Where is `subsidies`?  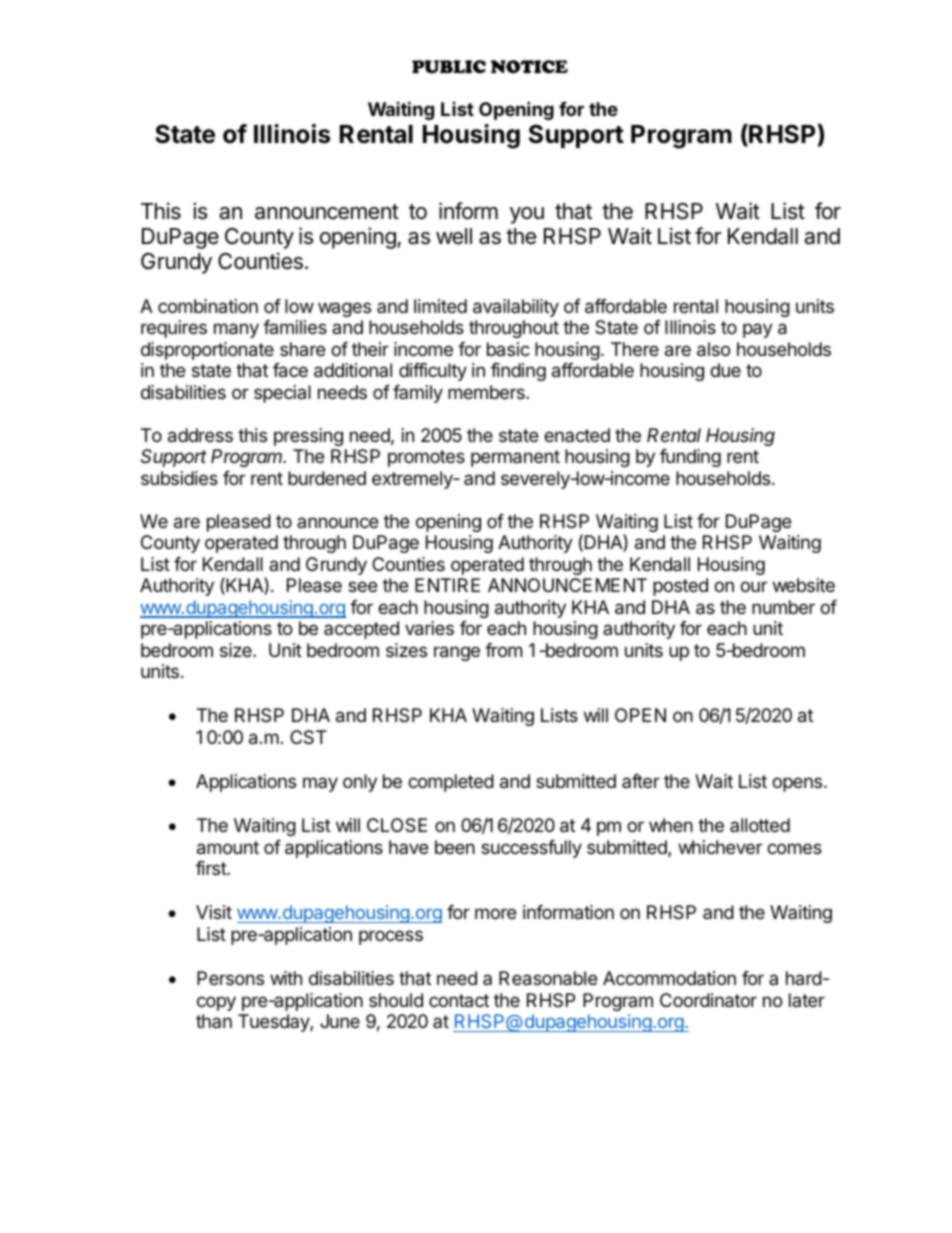
subsidies is located at coordinates (179, 478).
